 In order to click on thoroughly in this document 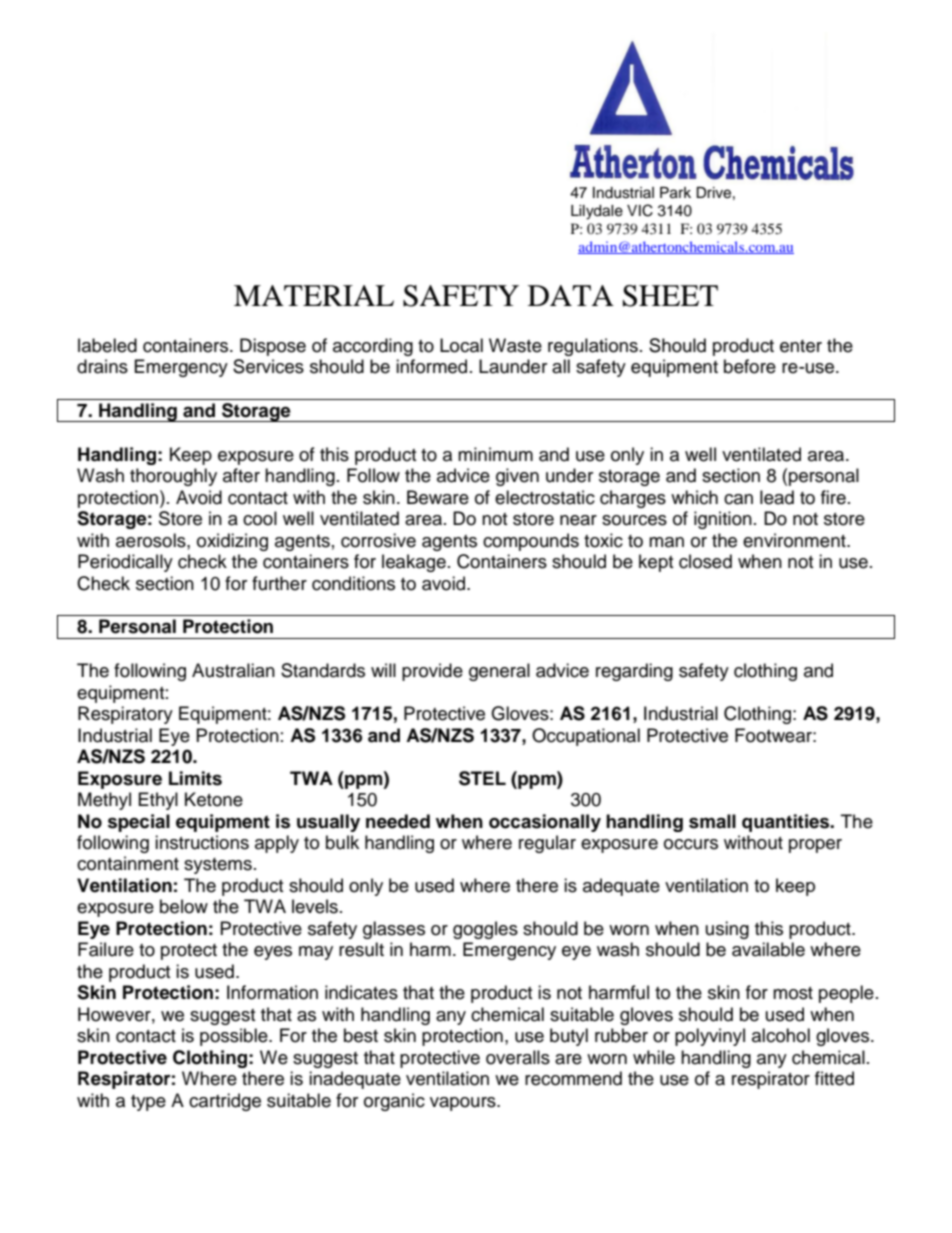, I will do `click(173, 477)`.
